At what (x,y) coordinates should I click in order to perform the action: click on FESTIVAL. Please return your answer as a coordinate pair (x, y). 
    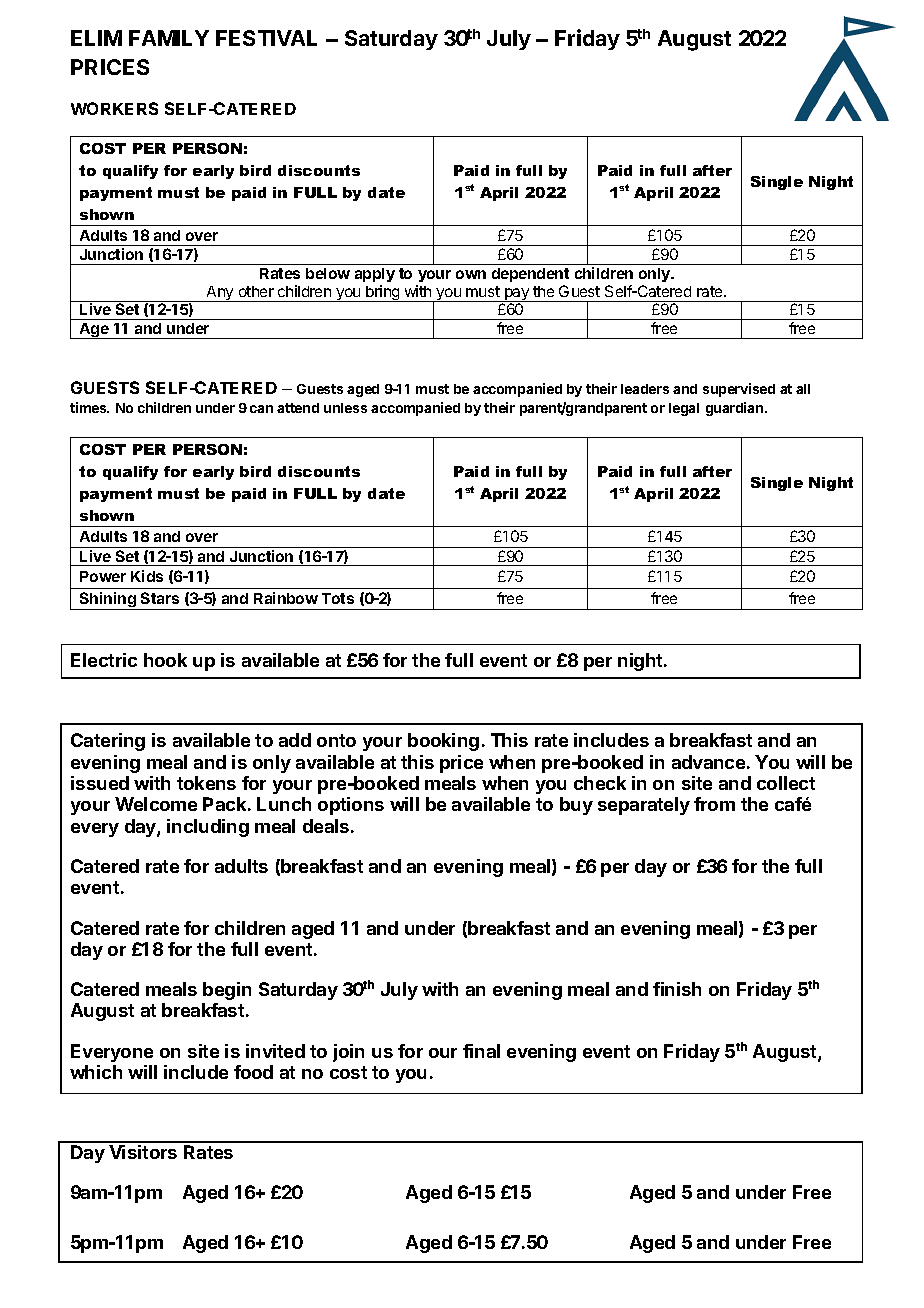
    Looking at the image, I should click on (266, 38).
